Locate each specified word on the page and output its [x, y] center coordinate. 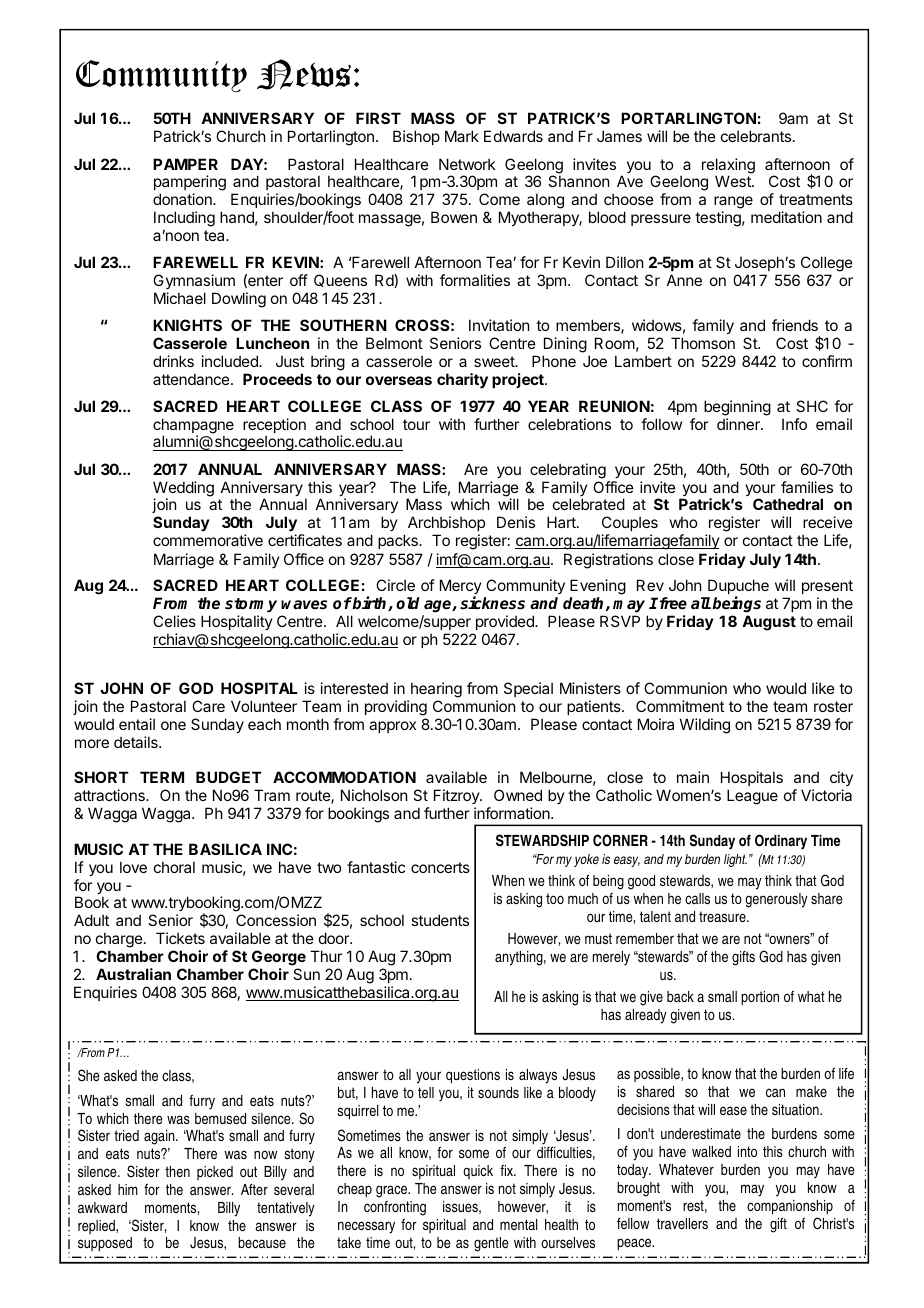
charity [462, 381]
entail [137, 724]
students [440, 920]
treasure [723, 916]
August [769, 623]
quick [478, 1172]
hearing [436, 690]
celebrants [756, 136]
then [177, 1171]
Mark [462, 136]
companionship [790, 1207]
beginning [737, 408]
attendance [191, 379]
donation [183, 199]
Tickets [180, 938]
